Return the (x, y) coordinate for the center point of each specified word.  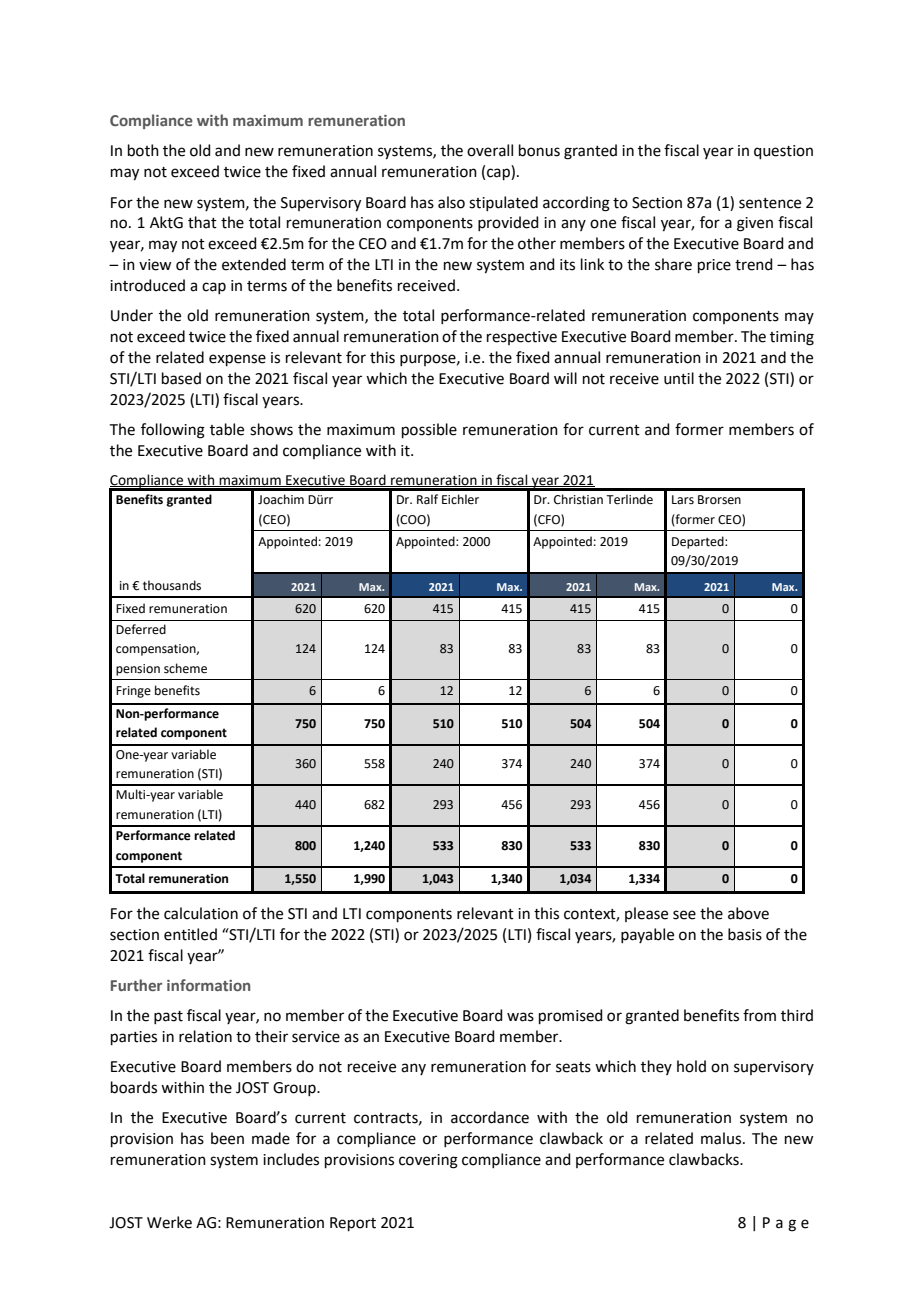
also (451, 202)
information (208, 985)
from (759, 1015)
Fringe (133, 692)
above (748, 913)
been (227, 1138)
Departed (699, 542)
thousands (172, 585)
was (520, 1017)
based (181, 378)
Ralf (427, 499)
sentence (770, 203)
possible (429, 430)
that (202, 222)
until (679, 378)
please (646, 914)
